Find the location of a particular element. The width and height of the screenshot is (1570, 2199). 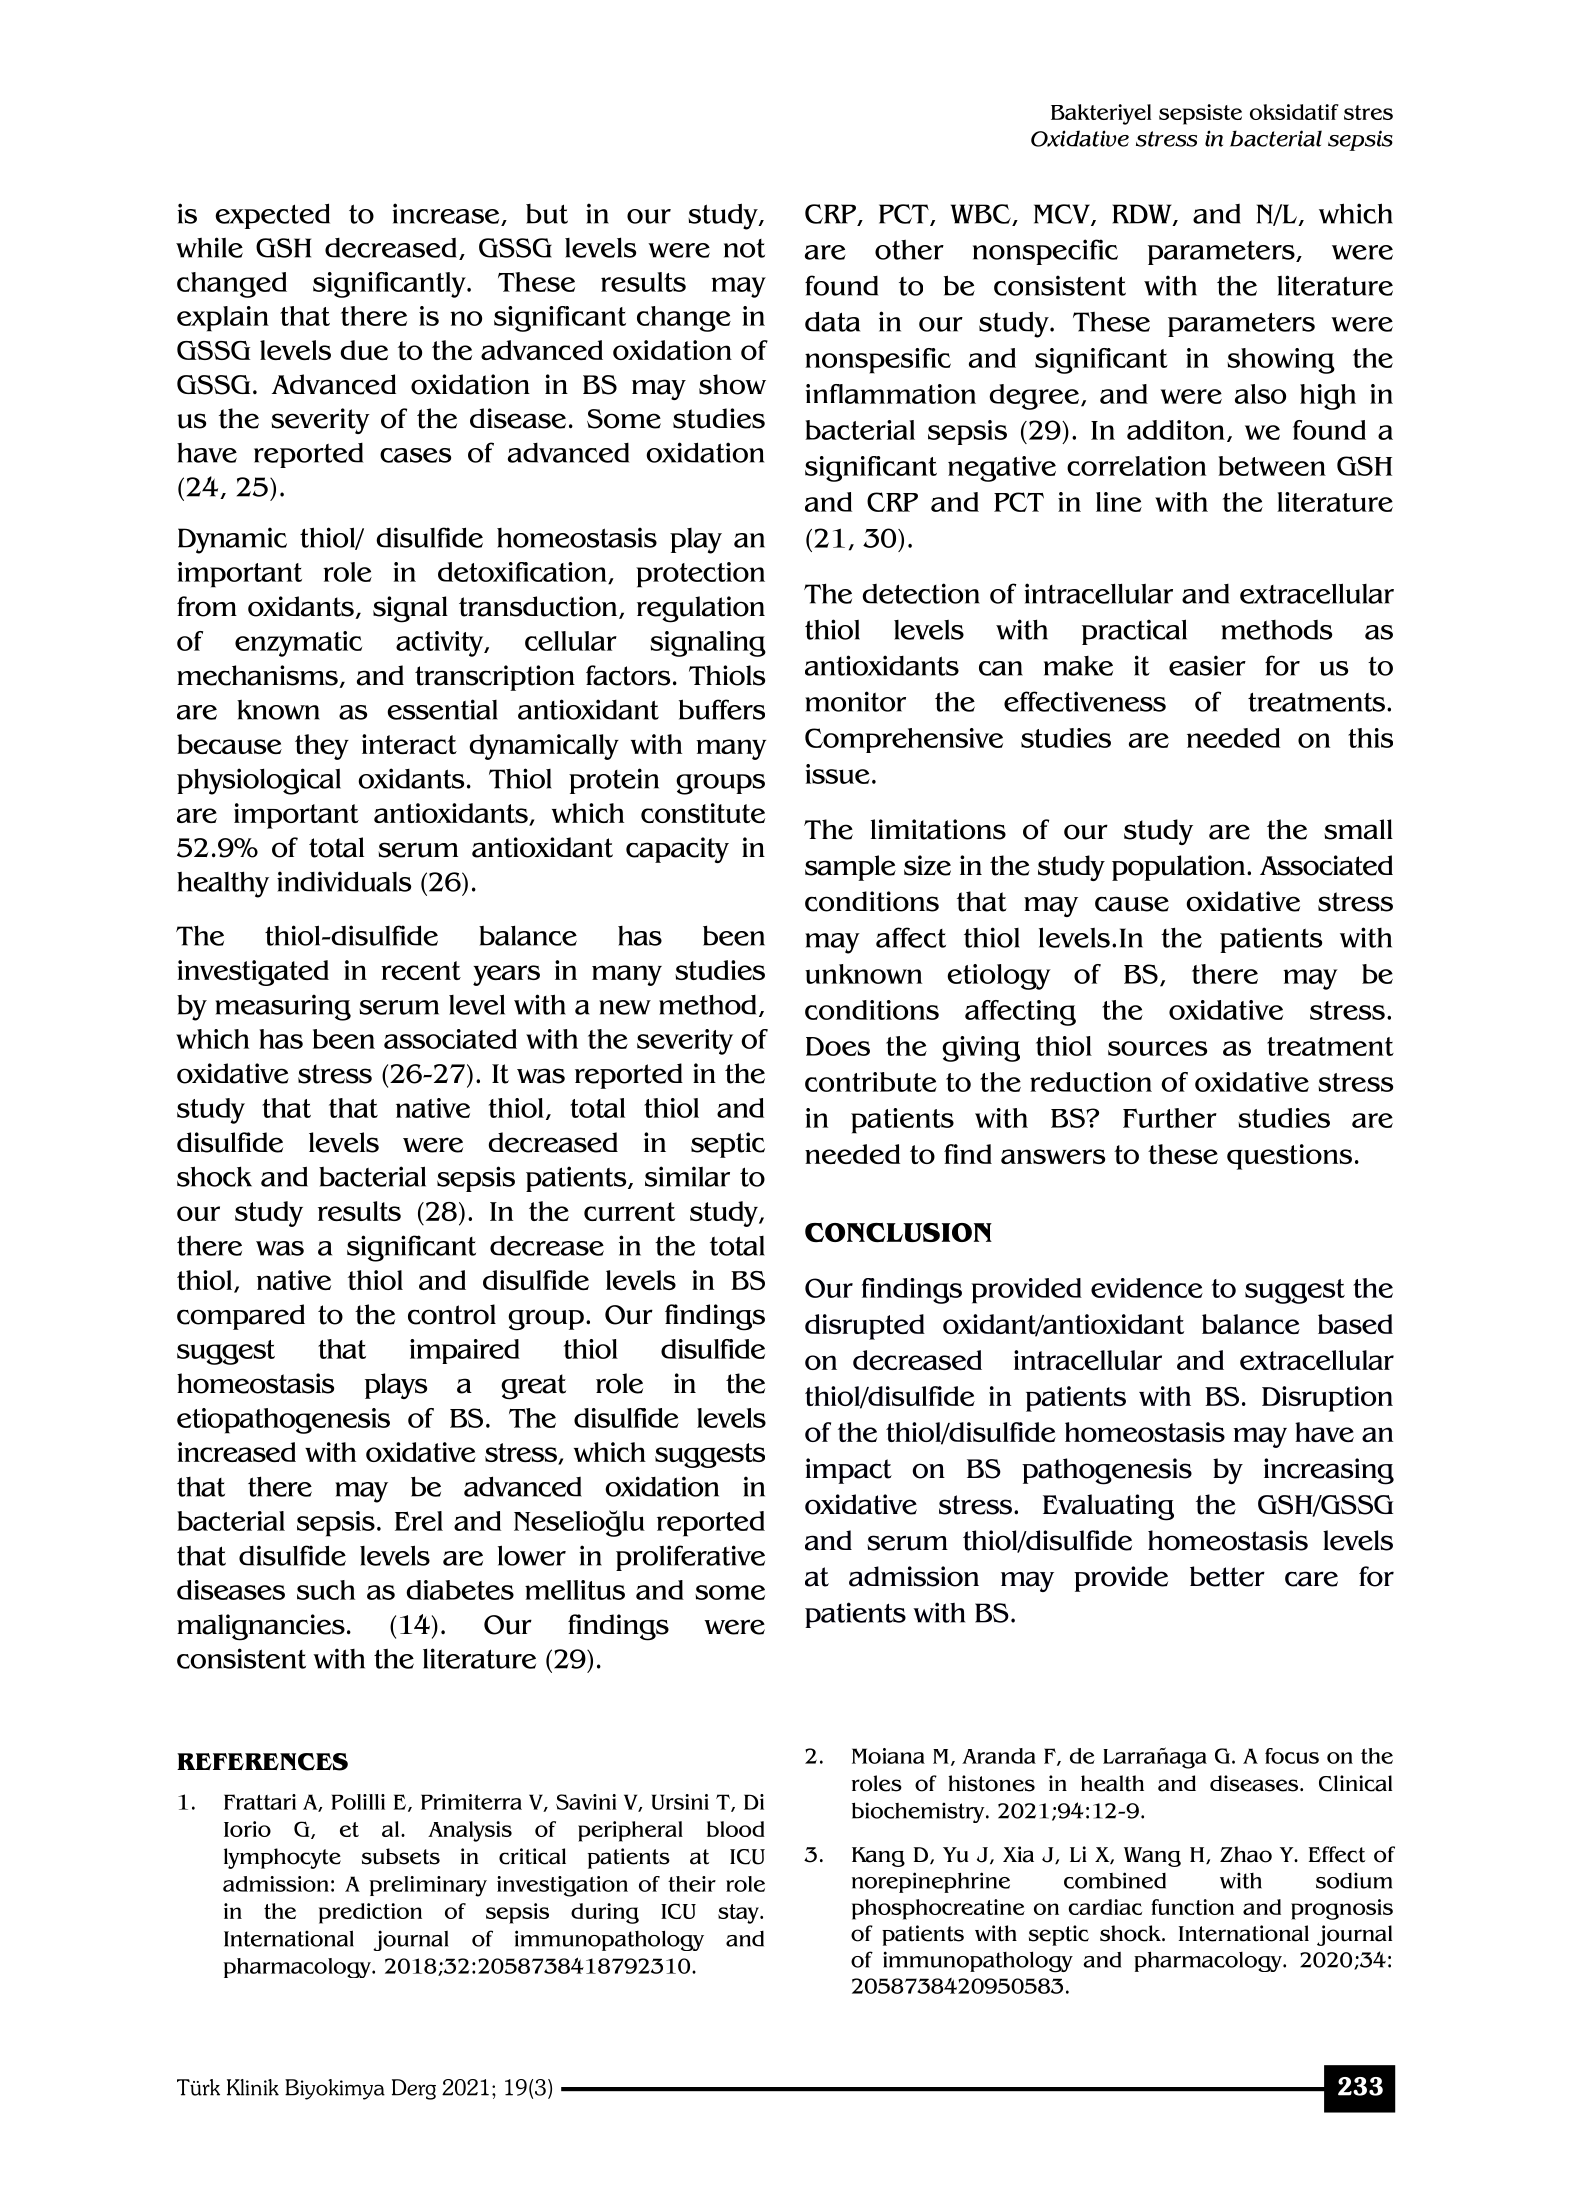

control is located at coordinates (452, 1314).
